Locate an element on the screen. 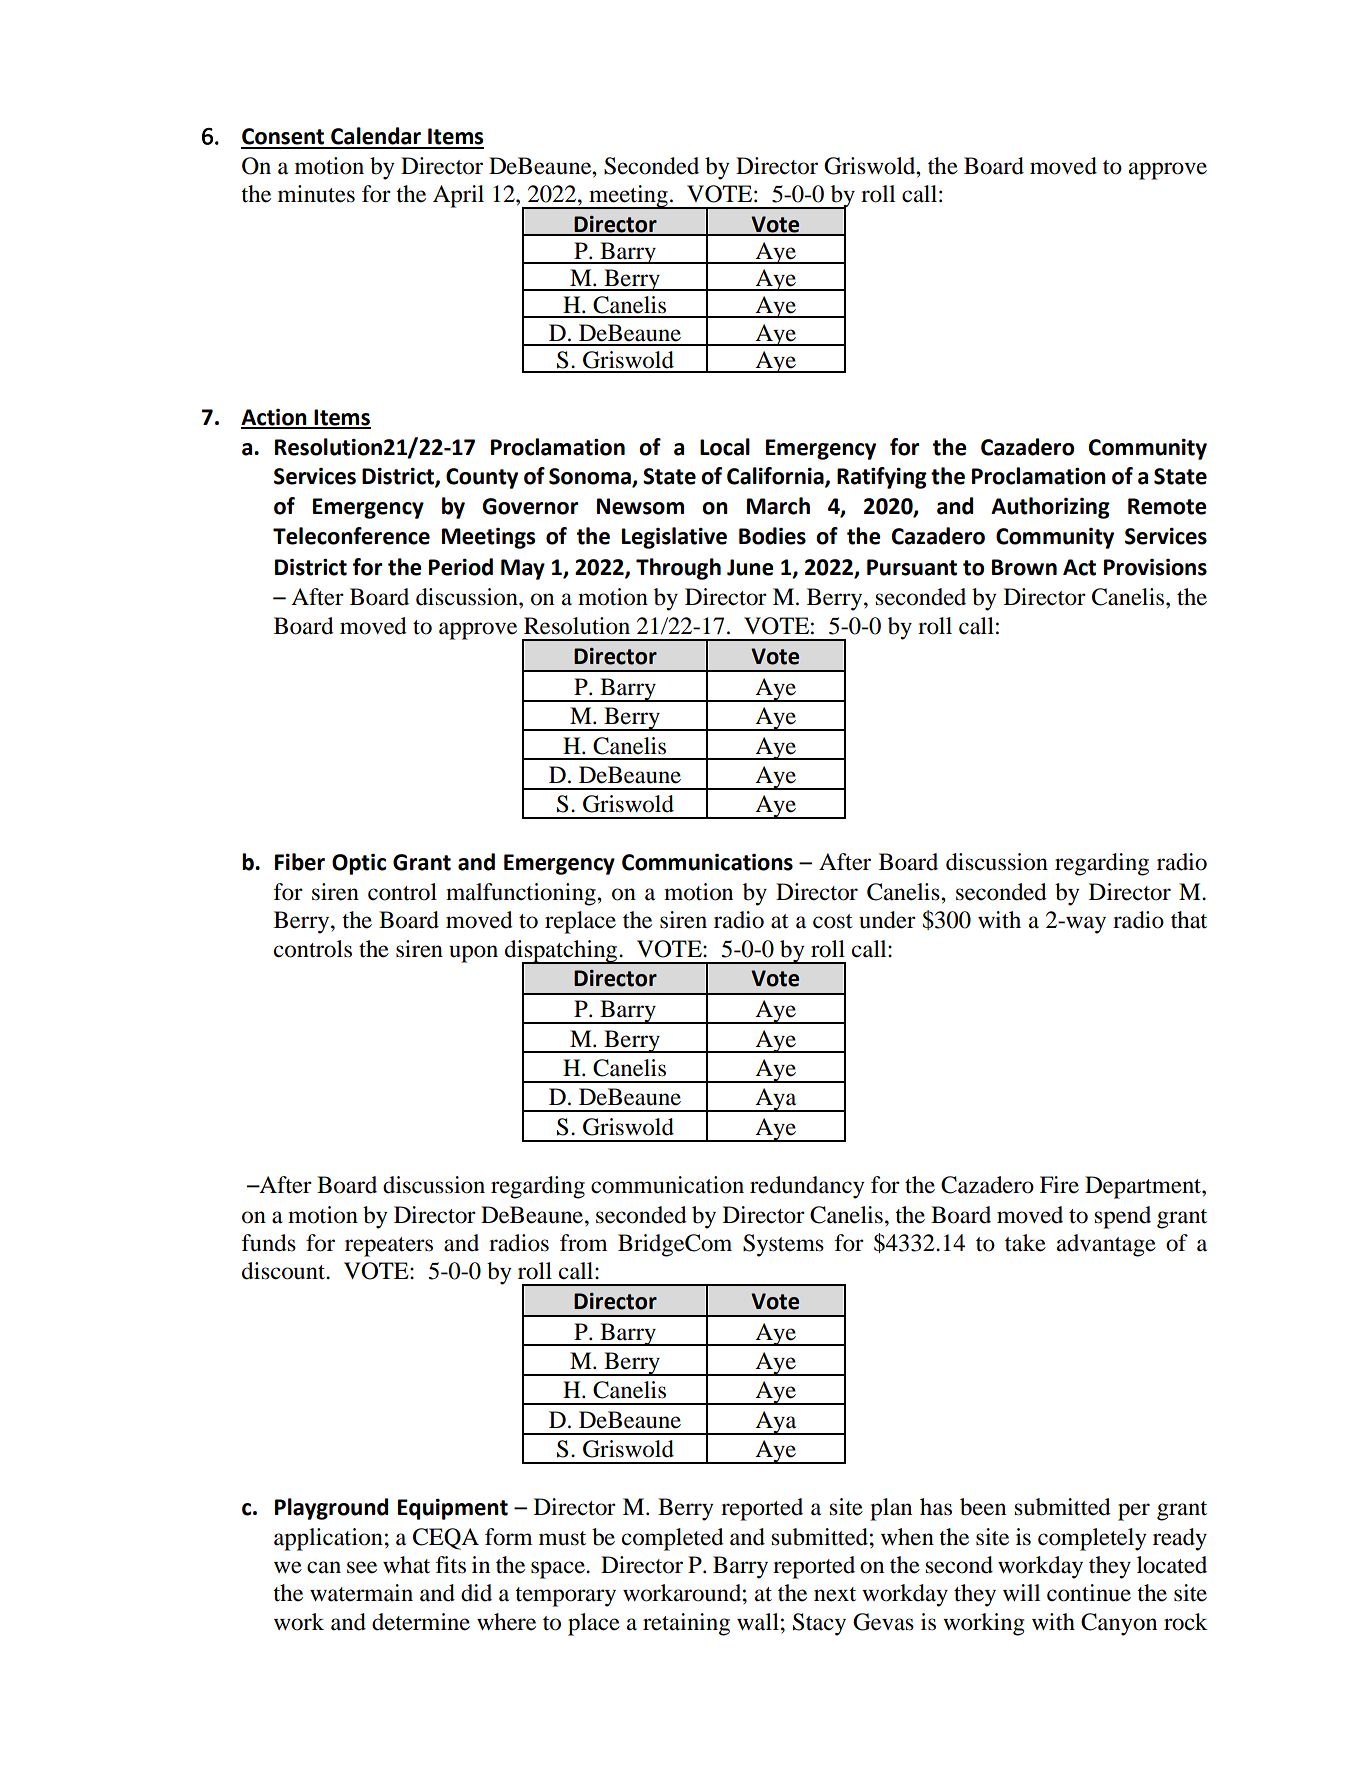 This screenshot has height=1771, width=1368. cost is located at coordinates (833, 921).
